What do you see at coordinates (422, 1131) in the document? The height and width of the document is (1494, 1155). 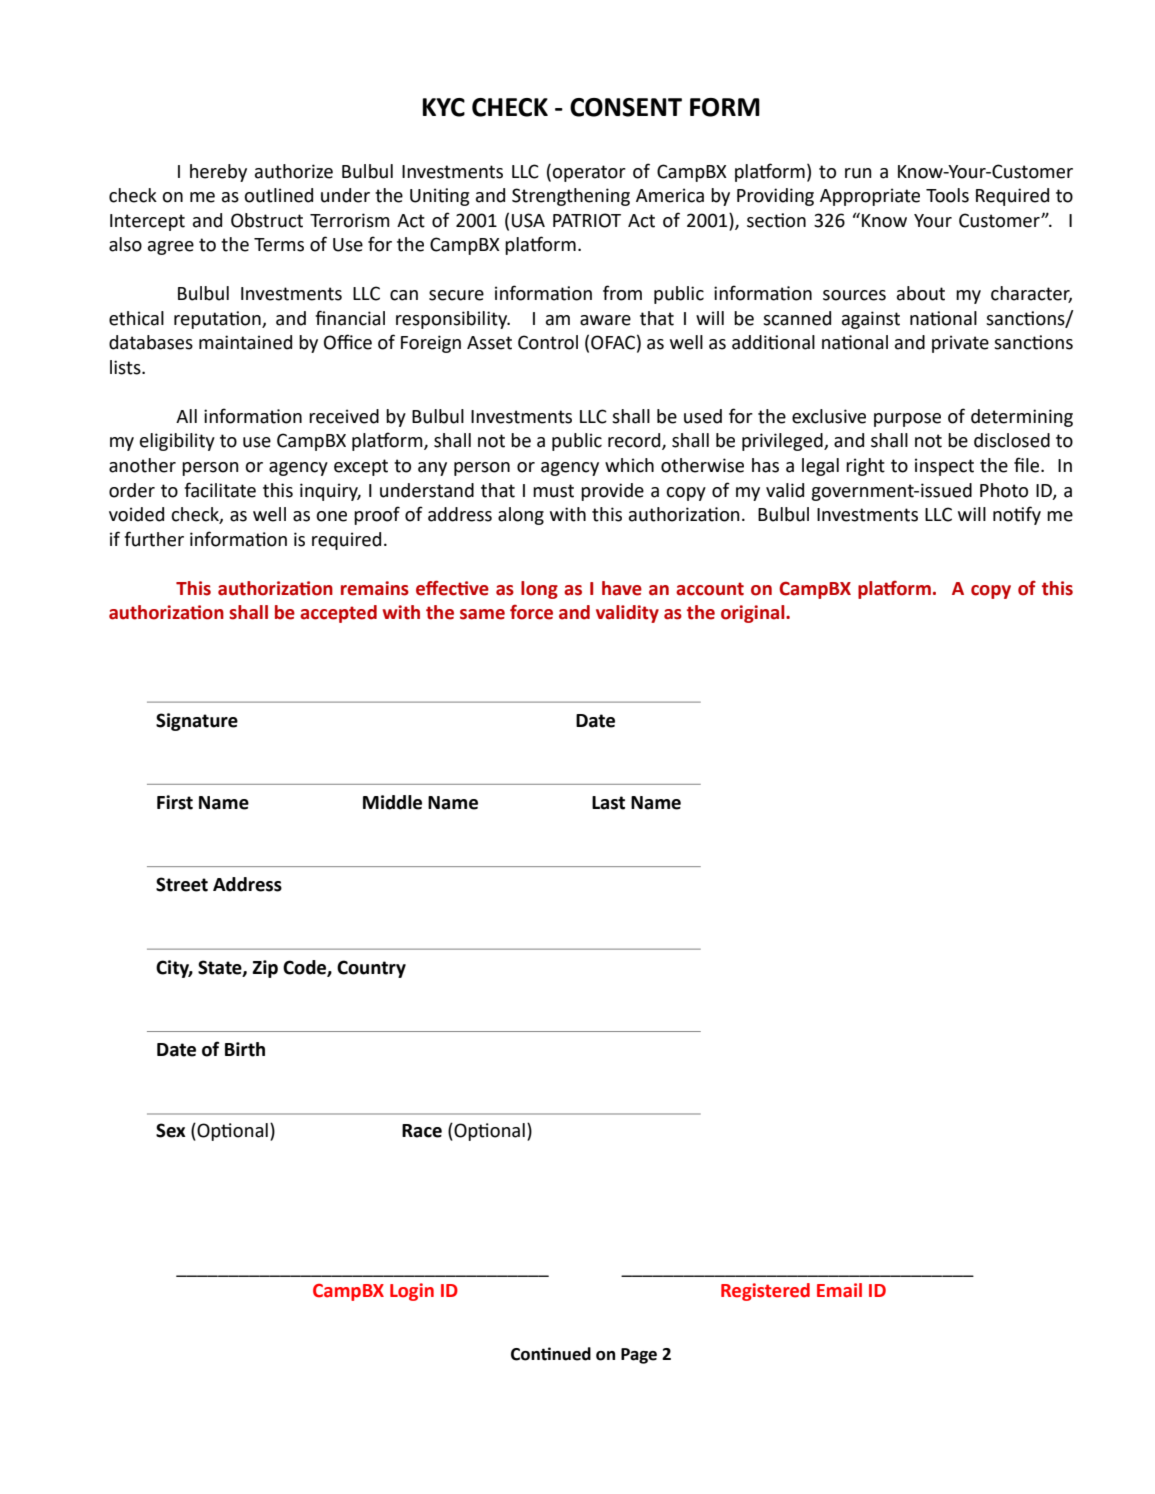 I see `Race` at bounding box center [422, 1131].
